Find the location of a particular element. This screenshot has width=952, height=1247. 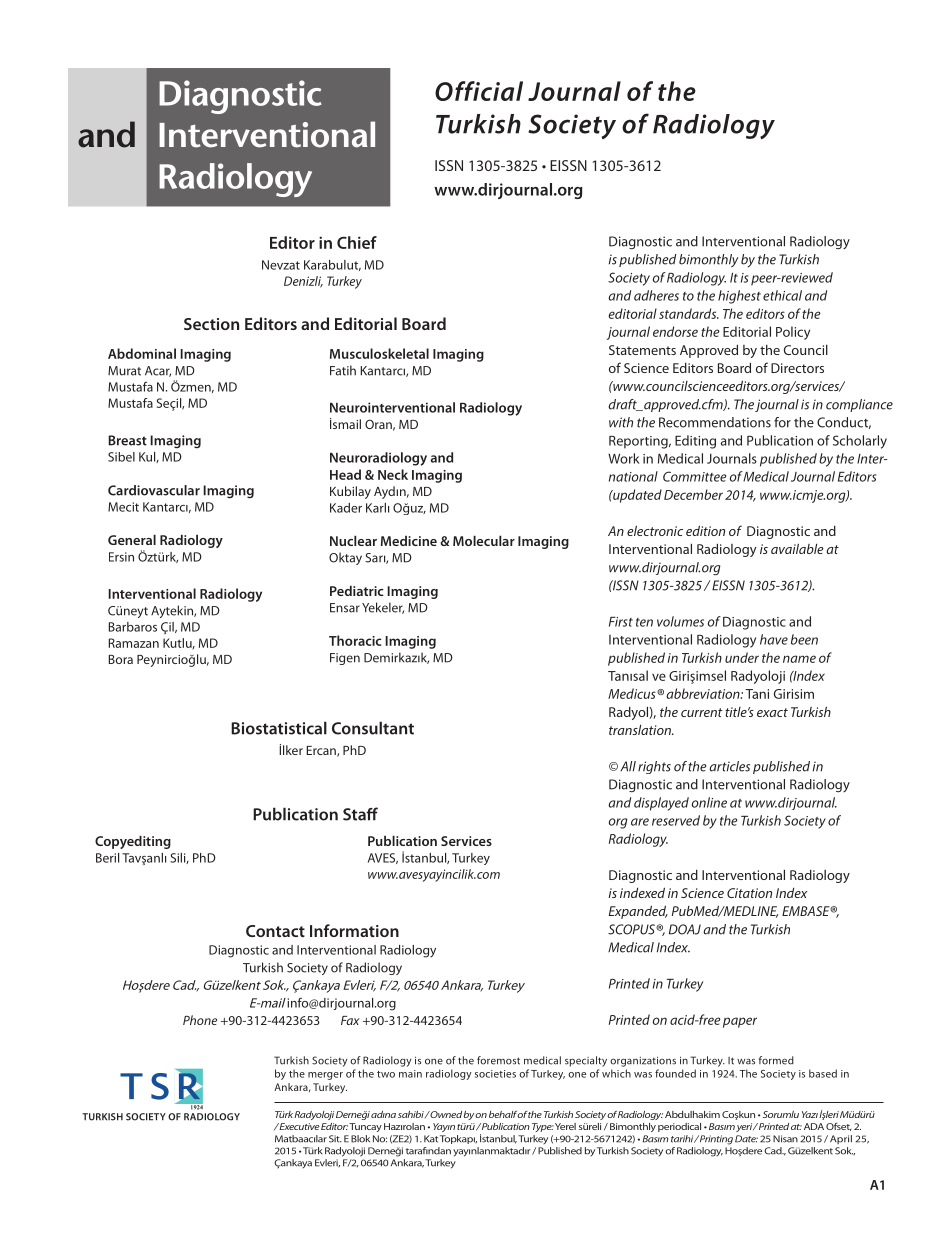

Cardiovascular is located at coordinates (154, 490).
